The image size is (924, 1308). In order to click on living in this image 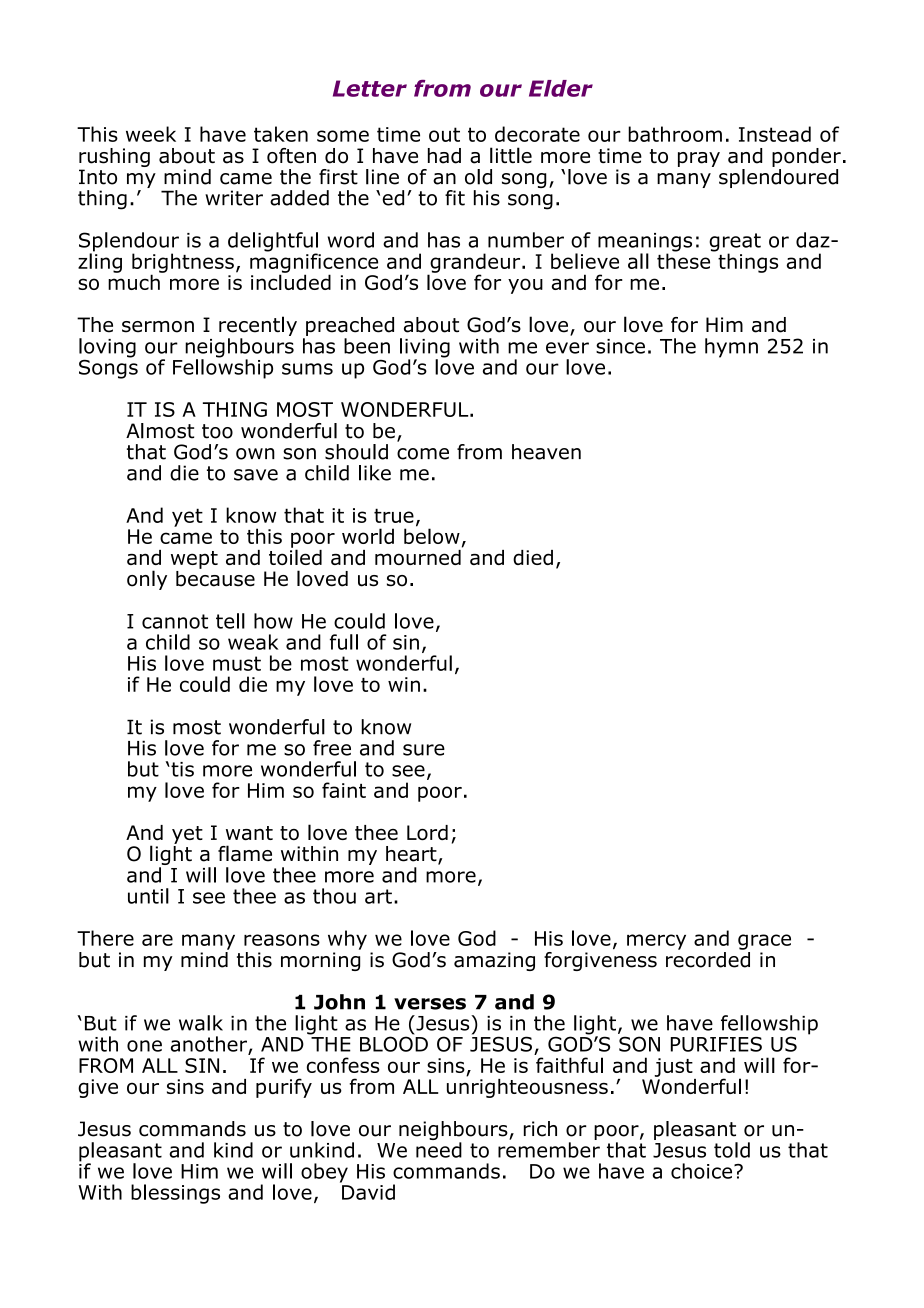, I will do `click(425, 349)`.
